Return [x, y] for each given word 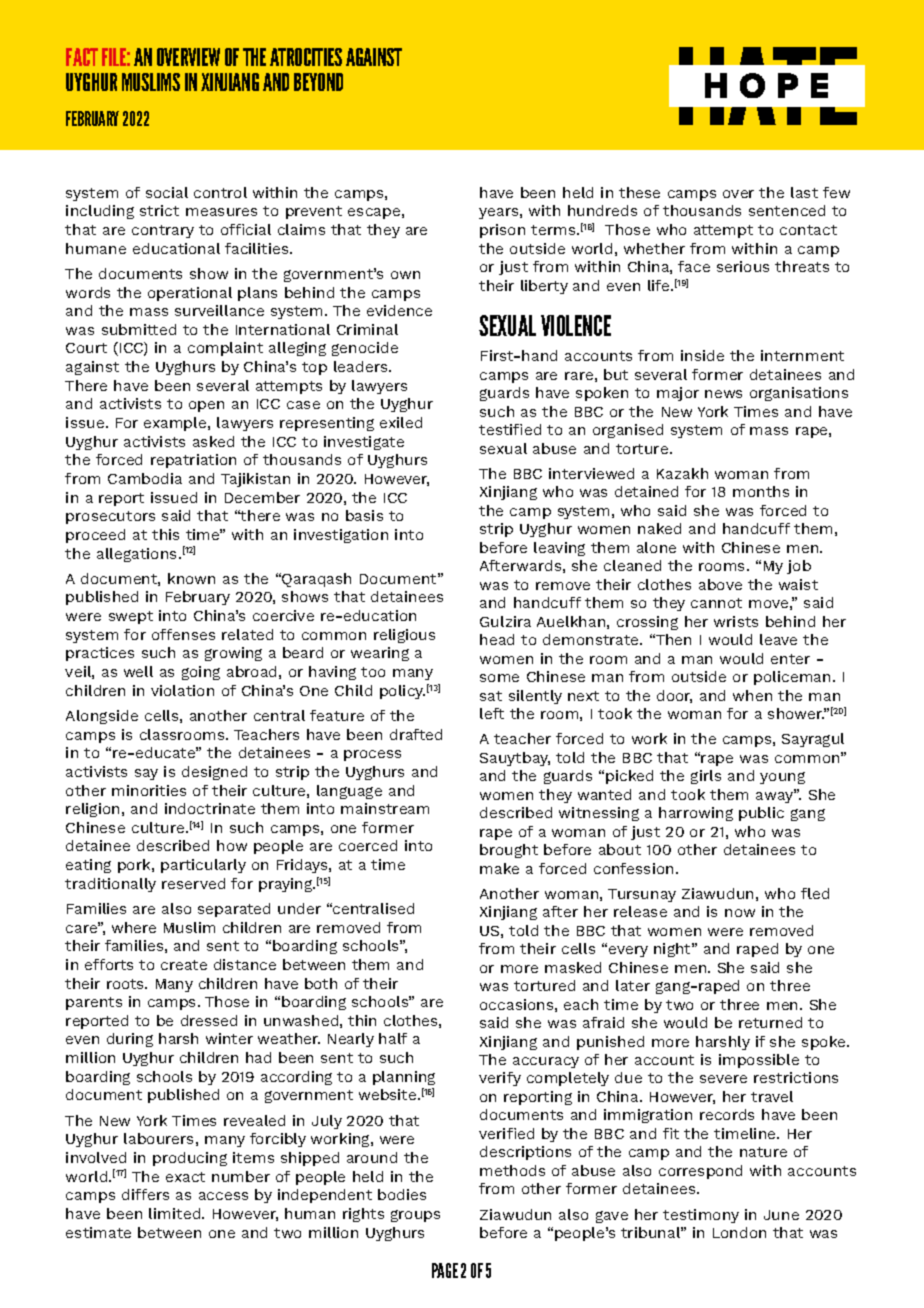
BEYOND [318, 82]
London [739, 1232]
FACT [82, 57]
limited [176, 1213]
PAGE [445, 1270]
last [804, 192]
